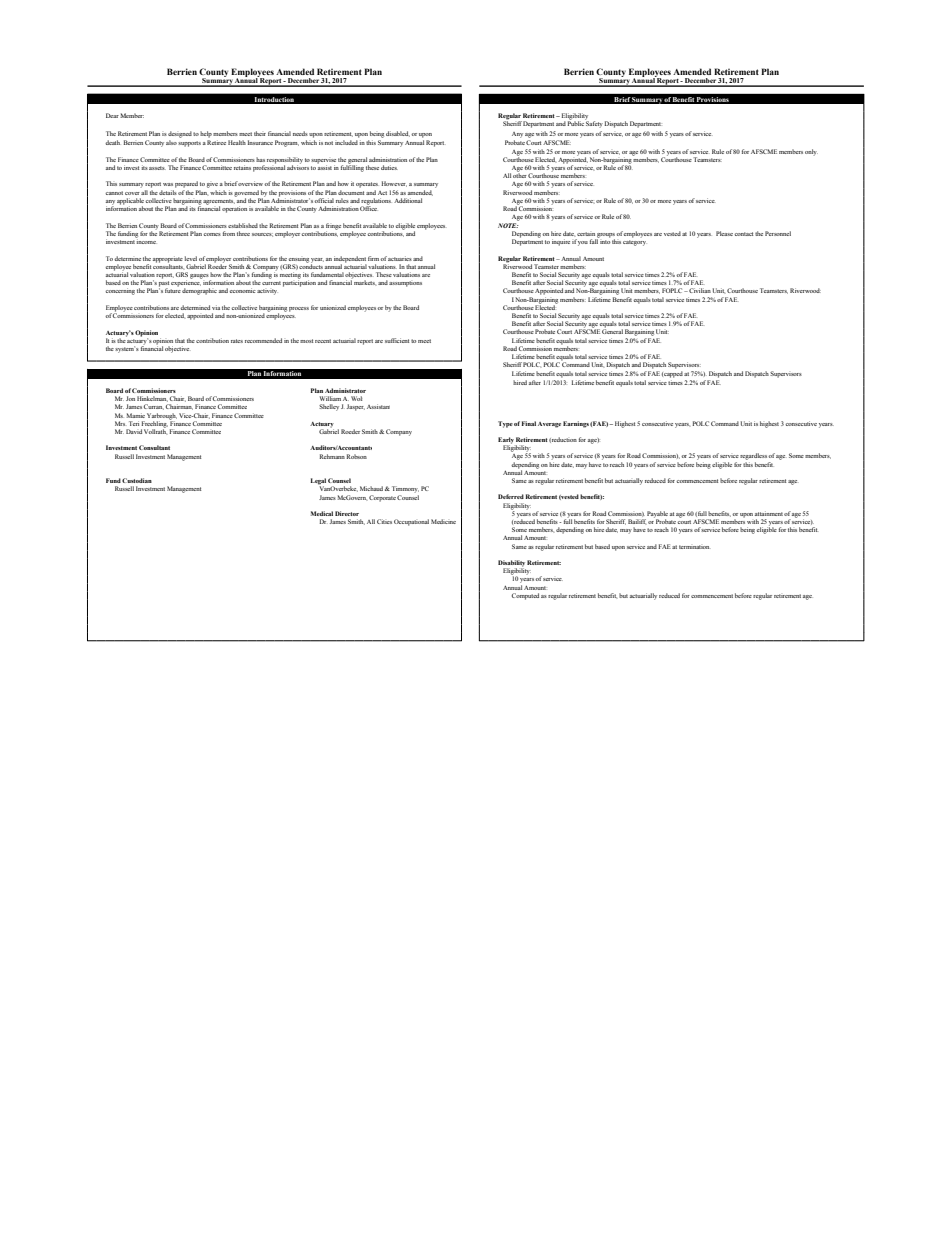 This screenshot has width=952, height=1233. What do you see at coordinates (811, 152) in the screenshot?
I see `only` at bounding box center [811, 152].
